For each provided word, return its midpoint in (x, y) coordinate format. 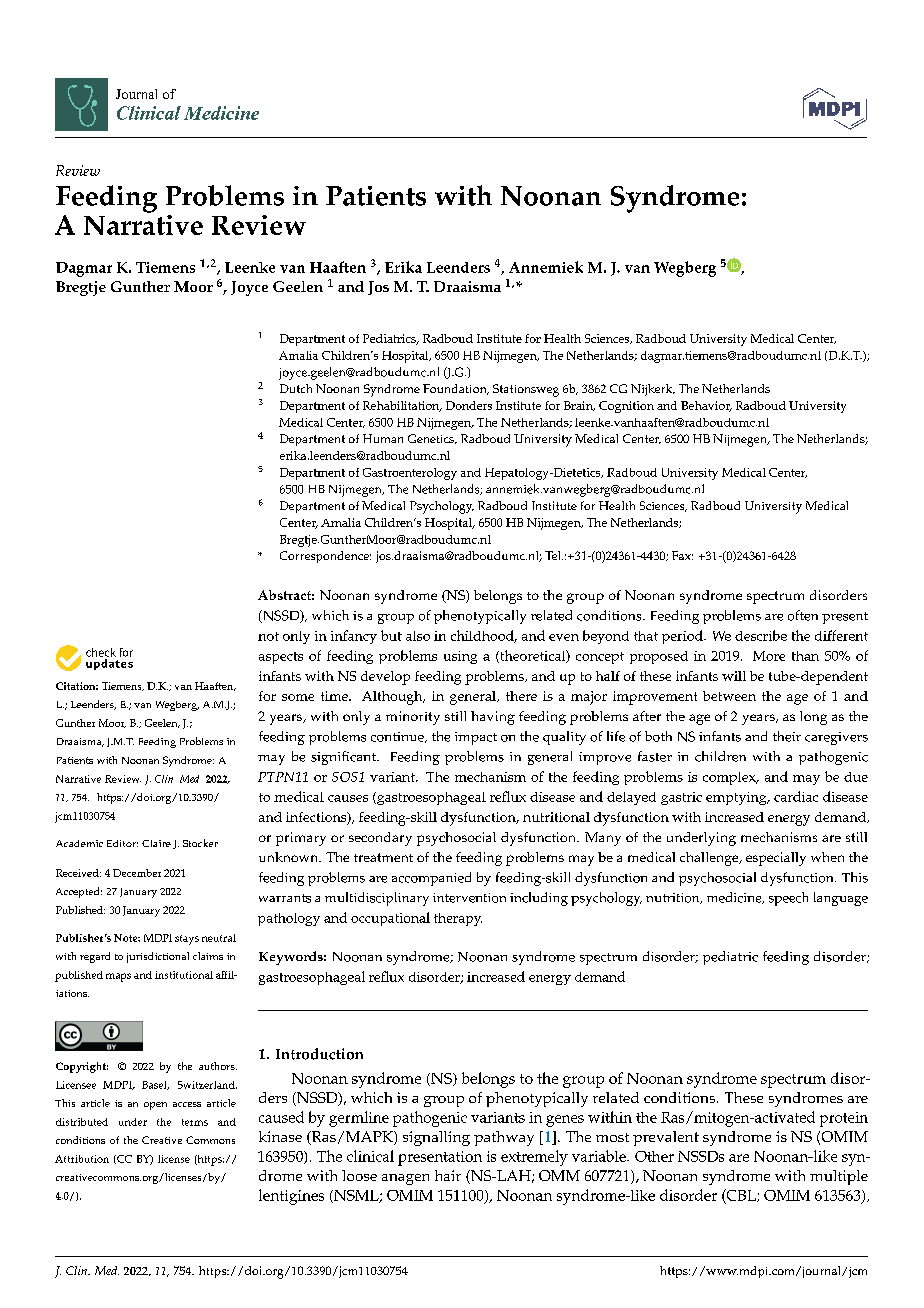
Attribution (82, 1159)
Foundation (456, 389)
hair (448, 1175)
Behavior (706, 406)
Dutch (296, 388)
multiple (839, 1177)
